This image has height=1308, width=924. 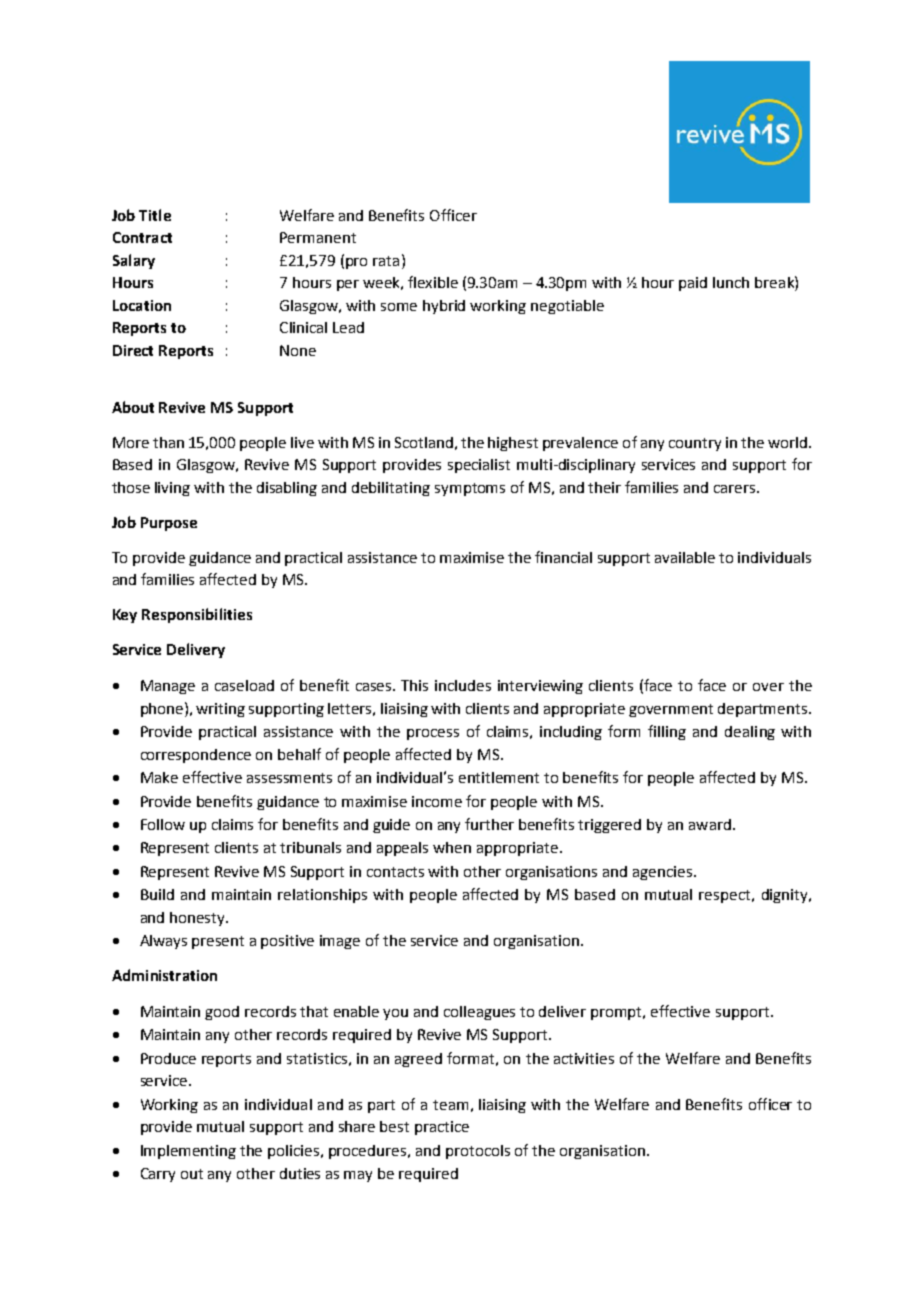 What do you see at coordinates (134, 261) in the image?
I see `Salary` at bounding box center [134, 261].
